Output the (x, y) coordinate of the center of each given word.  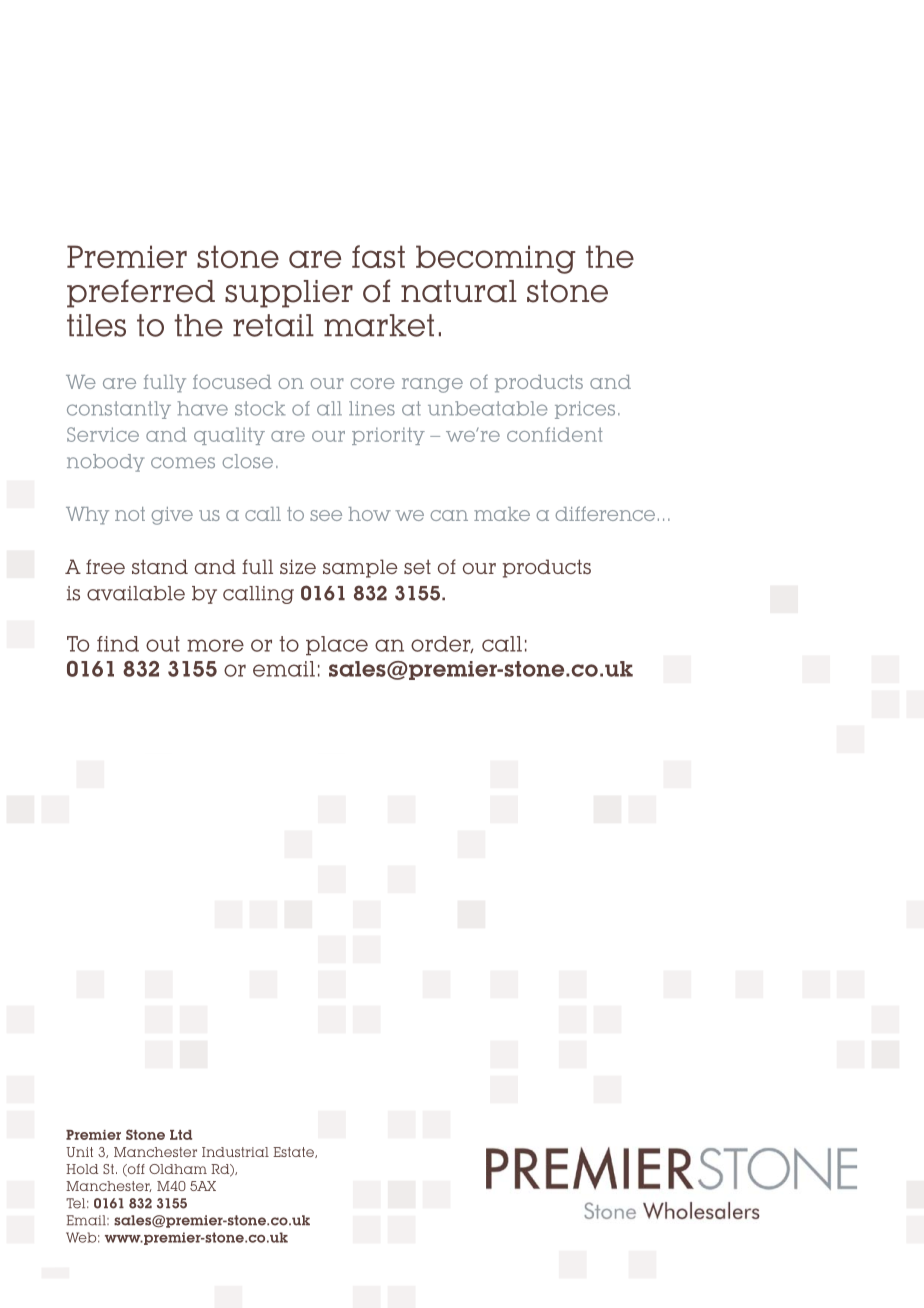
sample (360, 568)
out (163, 644)
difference (605, 513)
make (502, 514)
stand (160, 566)
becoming (495, 259)
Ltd (181, 1135)
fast (378, 256)
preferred (141, 293)
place (337, 646)
